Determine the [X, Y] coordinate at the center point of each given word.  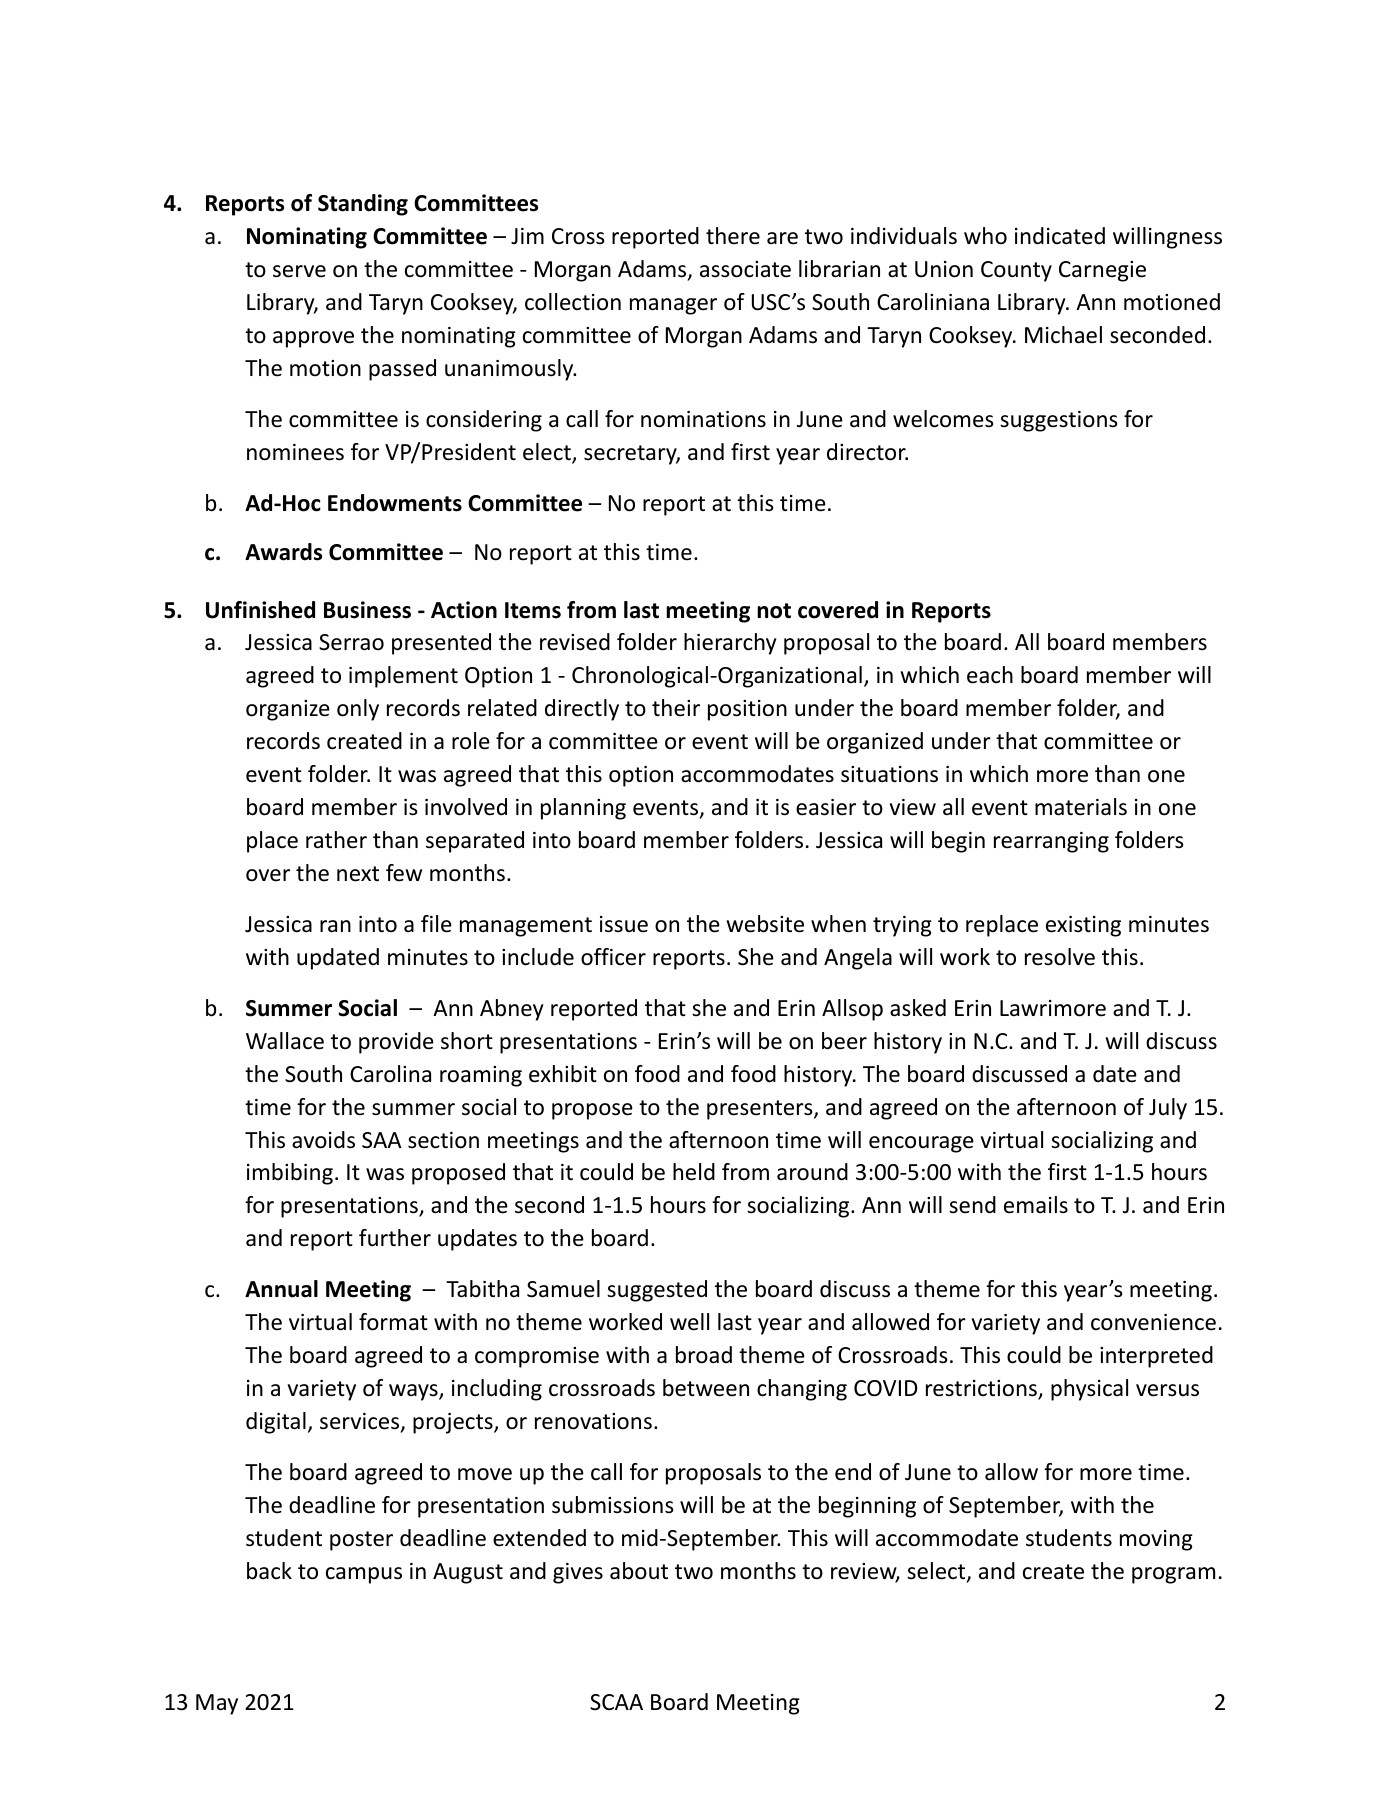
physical [1089, 1390]
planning [583, 809]
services [361, 1422]
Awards [283, 552]
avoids [323, 1140]
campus [364, 1575]
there [733, 236]
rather [336, 840]
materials [1081, 807]
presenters [761, 1110]
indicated [1060, 236]
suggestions [1059, 421]
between [706, 1388]
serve [299, 271]
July [1168, 1109]
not [774, 611]
